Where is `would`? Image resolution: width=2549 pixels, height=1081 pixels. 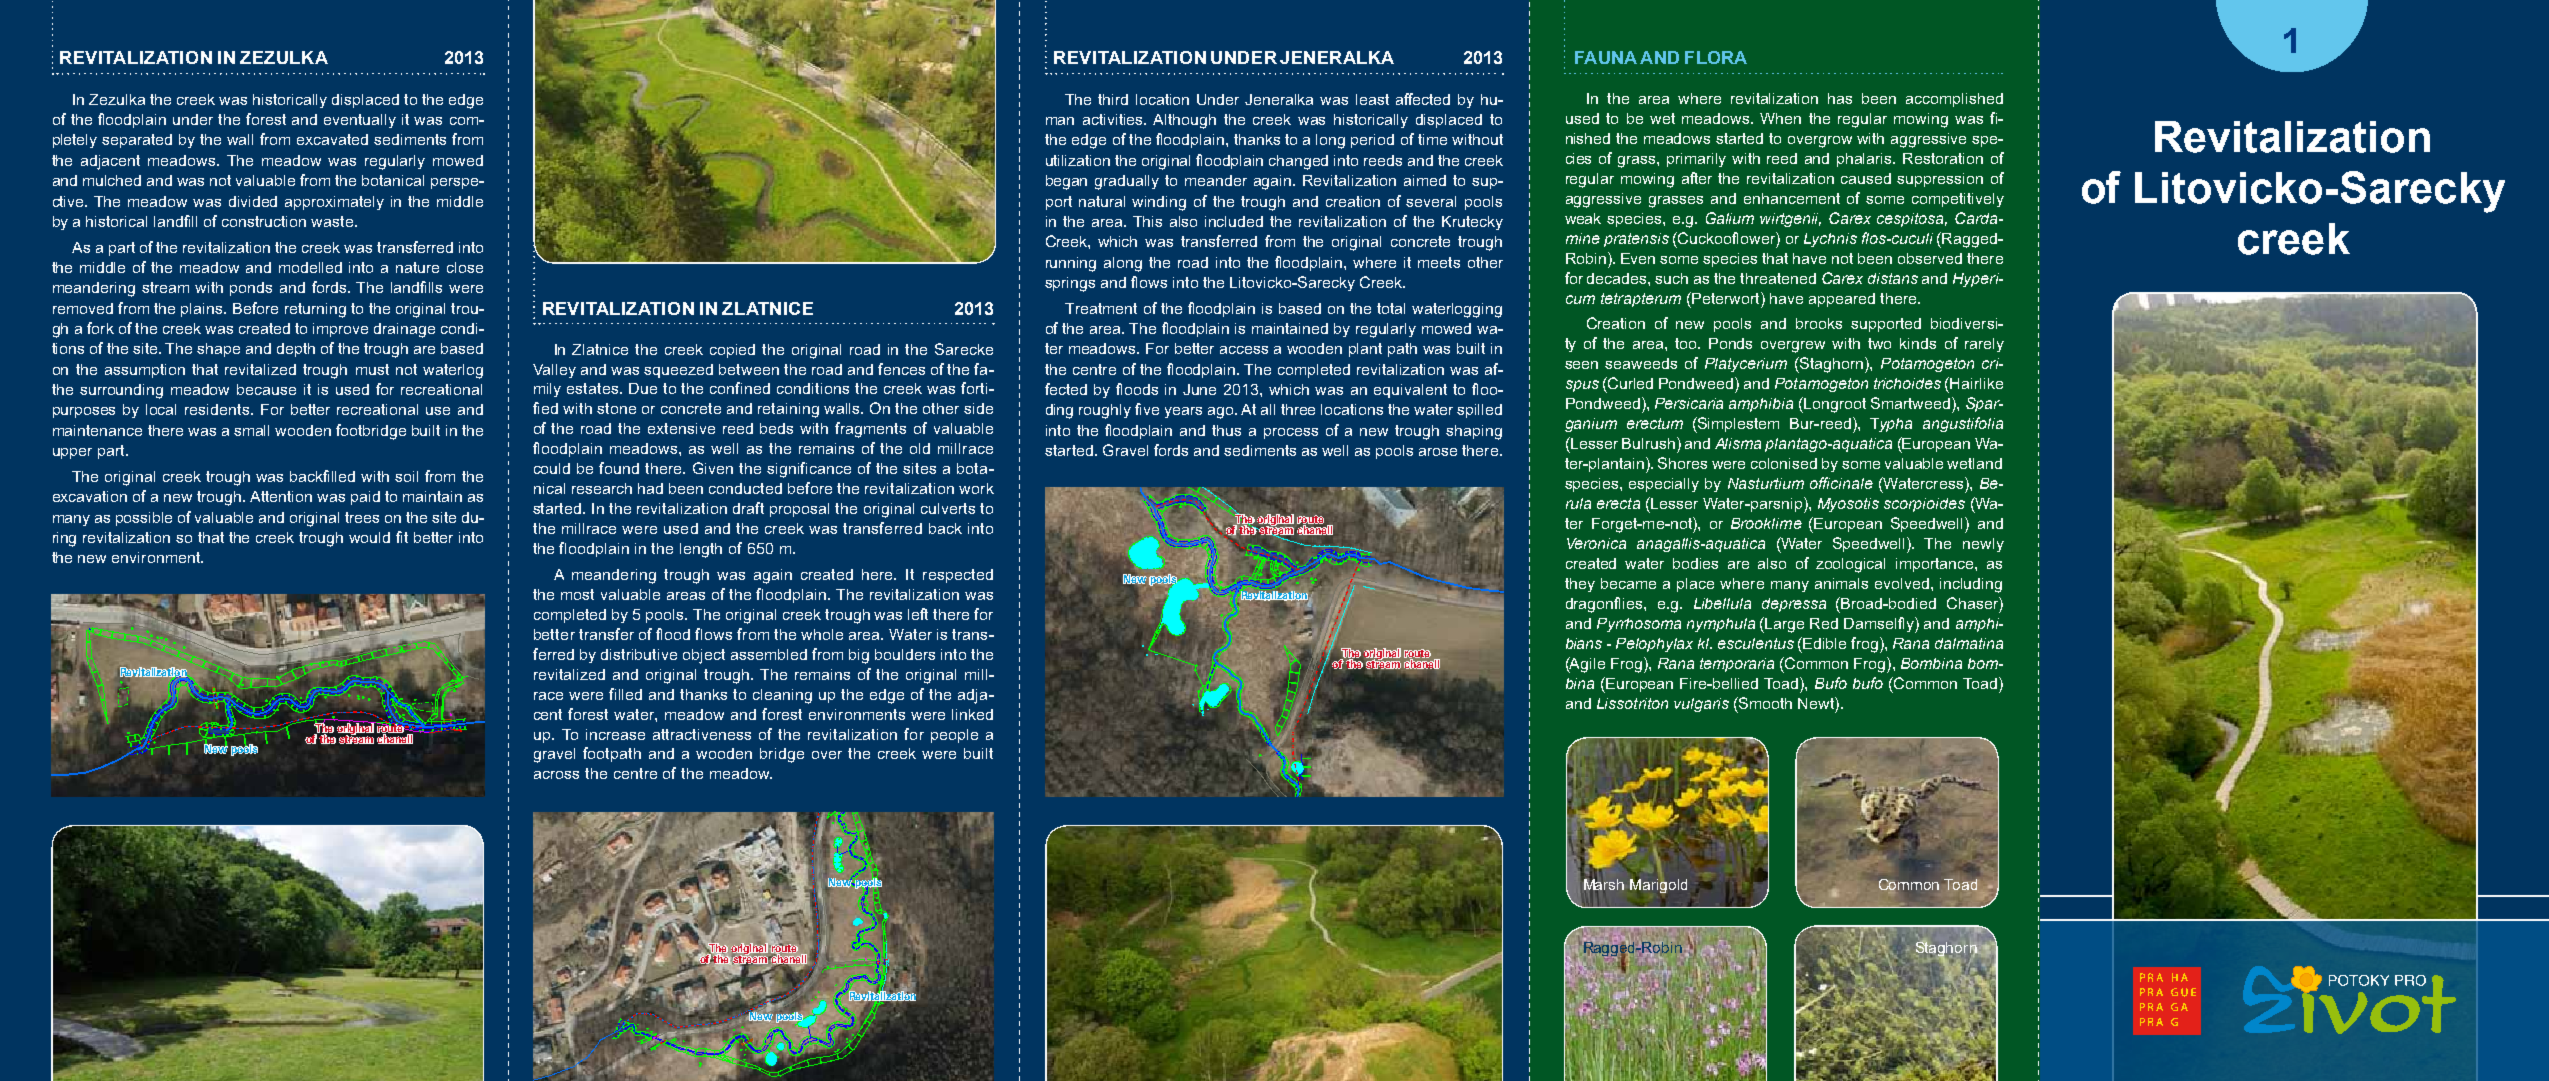
would is located at coordinates (369, 537).
